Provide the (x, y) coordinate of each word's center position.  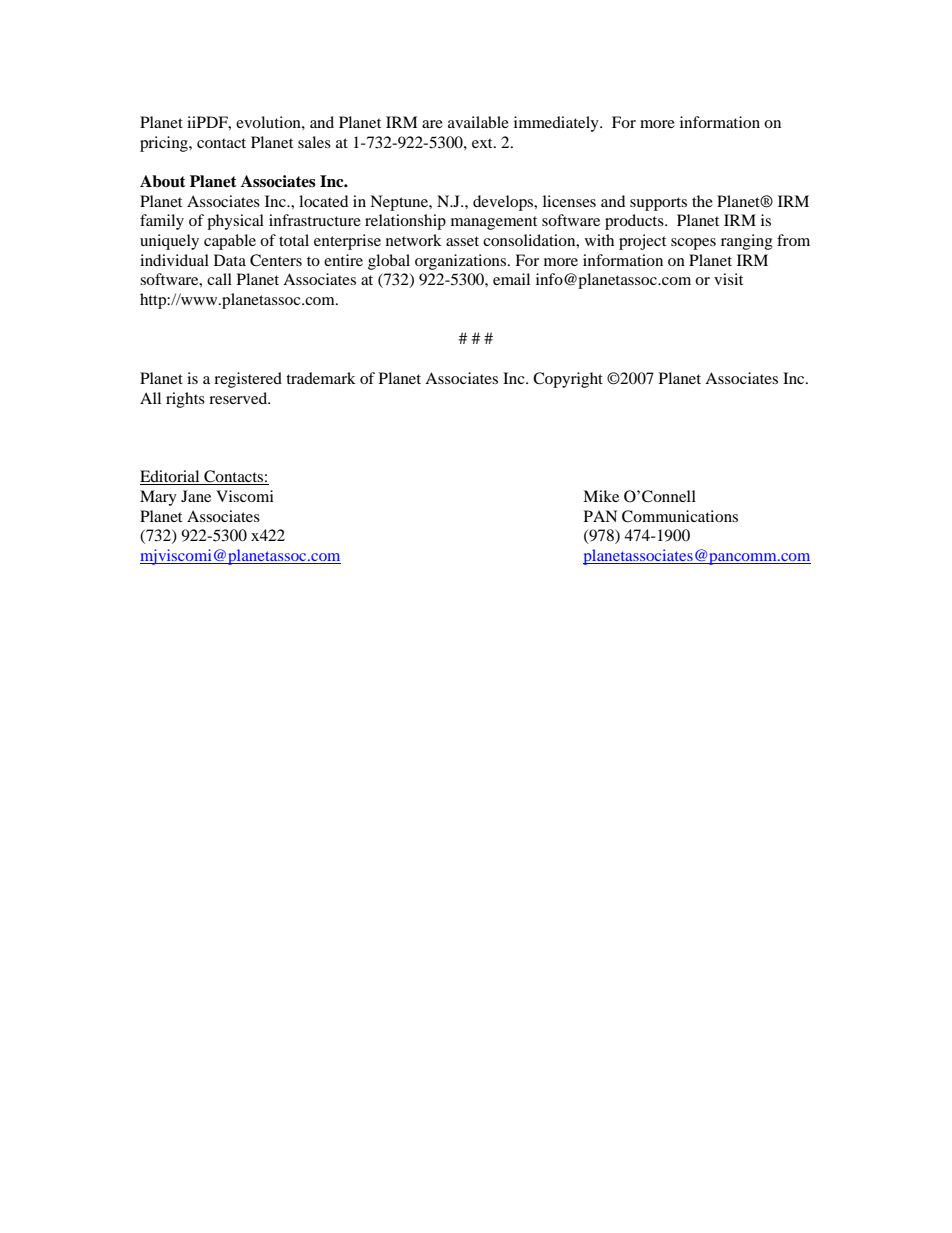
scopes (693, 244)
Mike (601, 496)
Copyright (568, 380)
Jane (196, 496)
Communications (680, 516)
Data (230, 260)
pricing (165, 144)
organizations (462, 262)
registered (248, 380)
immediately (557, 124)
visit (728, 279)
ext (483, 143)
